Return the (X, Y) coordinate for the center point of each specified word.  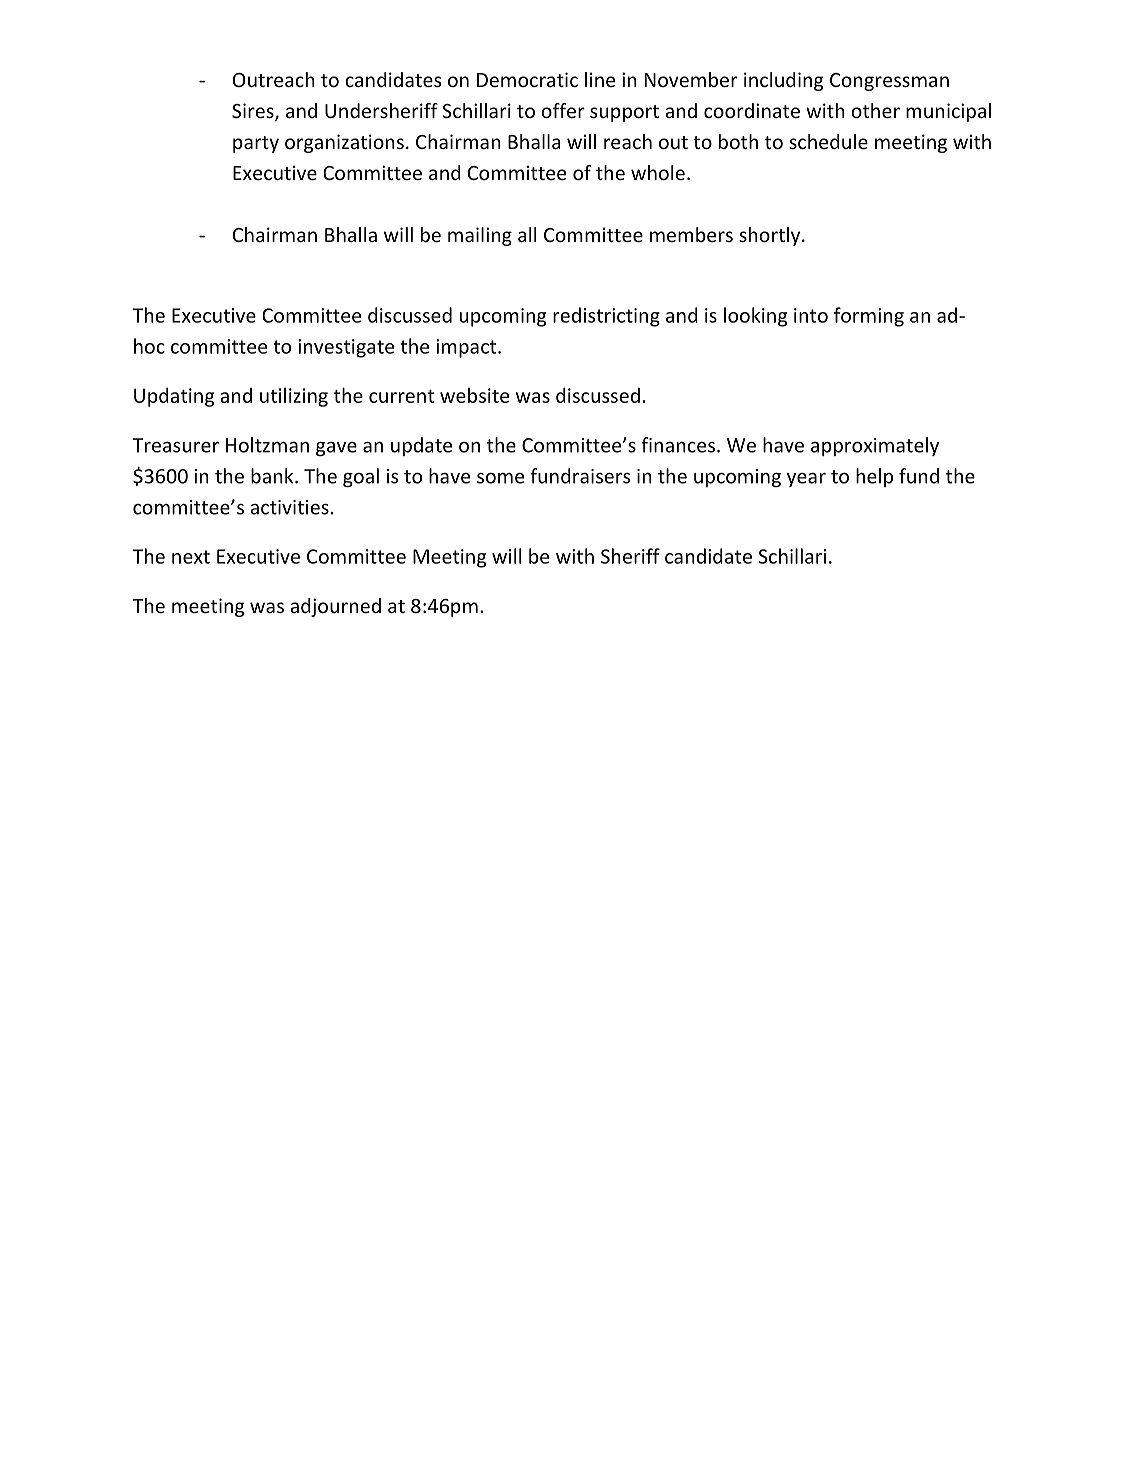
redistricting (606, 317)
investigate (346, 348)
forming (869, 317)
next (191, 557)
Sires (254, 112)
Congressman (889, 82)
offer (563, 110)
